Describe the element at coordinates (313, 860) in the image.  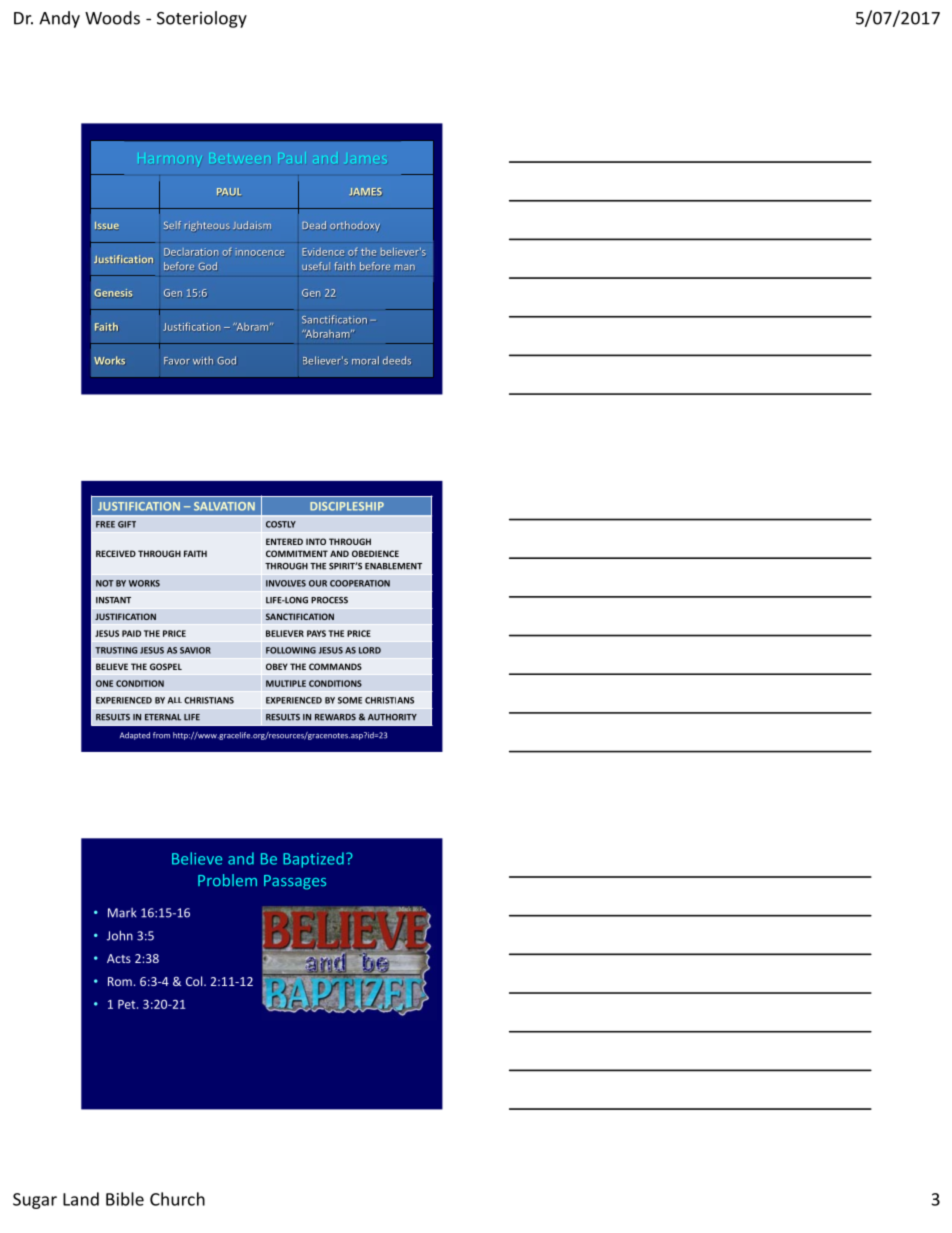
I see `Baptized` at that location.
